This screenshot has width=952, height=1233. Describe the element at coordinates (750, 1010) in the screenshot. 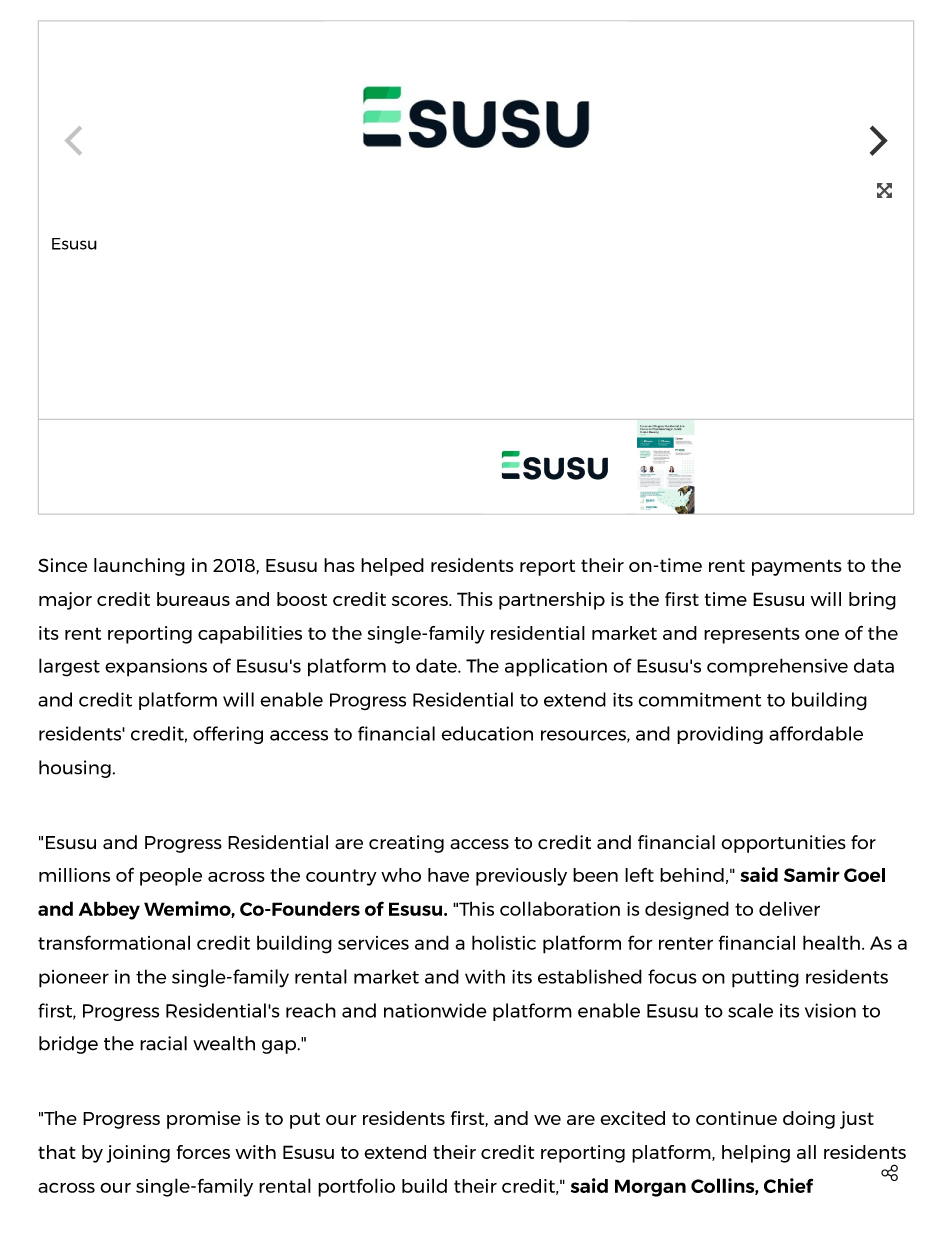

I see `scale` at that location.
